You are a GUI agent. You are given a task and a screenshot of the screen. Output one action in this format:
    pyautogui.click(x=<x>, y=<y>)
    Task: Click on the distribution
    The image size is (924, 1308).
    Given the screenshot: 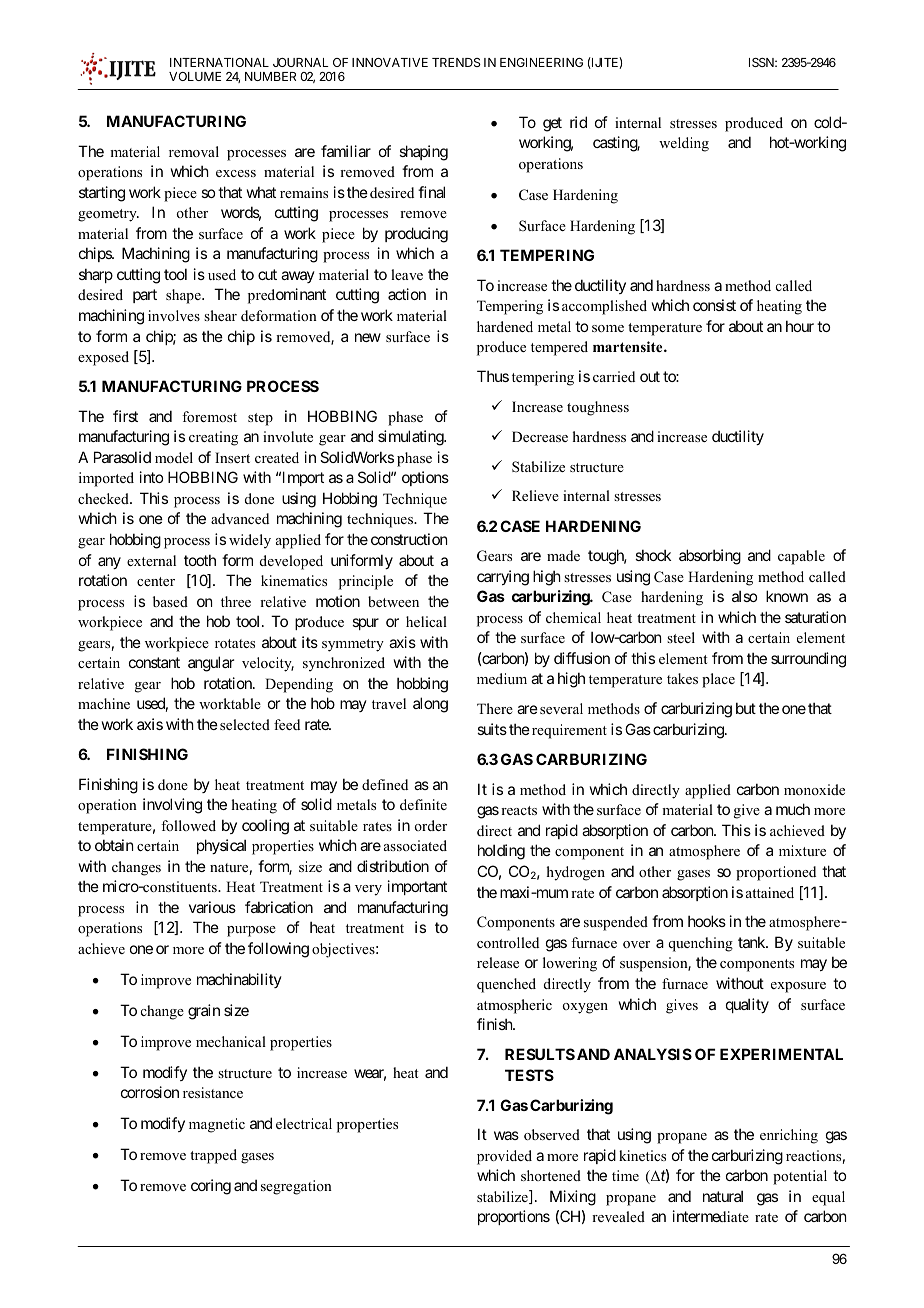 What is the action you would take?
    pyautogui.click(x=393, y=866)
